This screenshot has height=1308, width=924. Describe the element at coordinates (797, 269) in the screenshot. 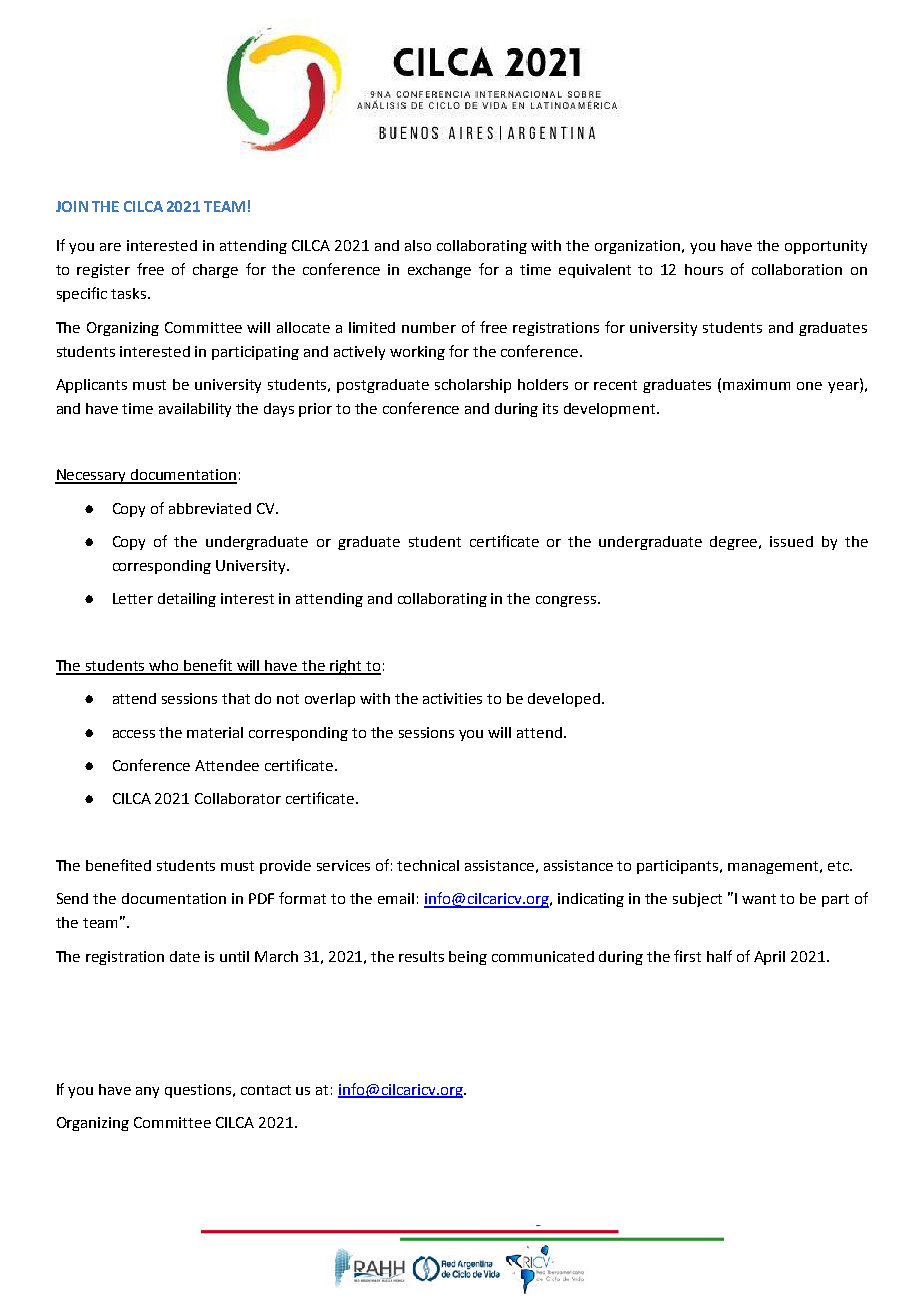

I see `collaboration` at that location.
